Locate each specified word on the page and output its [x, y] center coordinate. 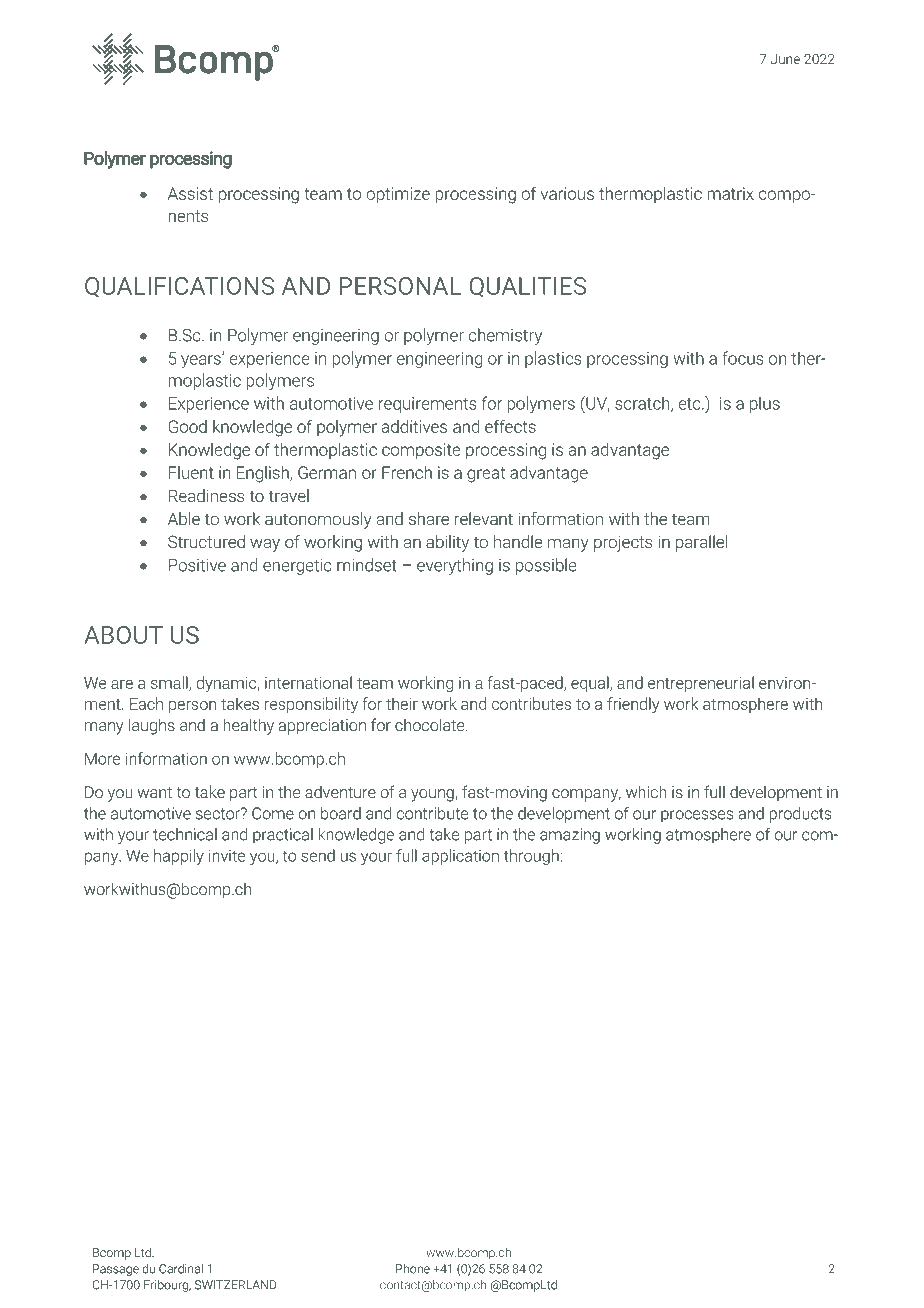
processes [697, 816]
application [460, 857]
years [202, 361]
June [785, 59]
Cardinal [181, 1269]
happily [179, 857]
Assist [190, 193]
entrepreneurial [701, 684]
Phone [413, 1269]
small [170, 683]
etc [690, 404]
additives [414, 426]
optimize [398, 195]
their [402, 703]
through [531, 857]
